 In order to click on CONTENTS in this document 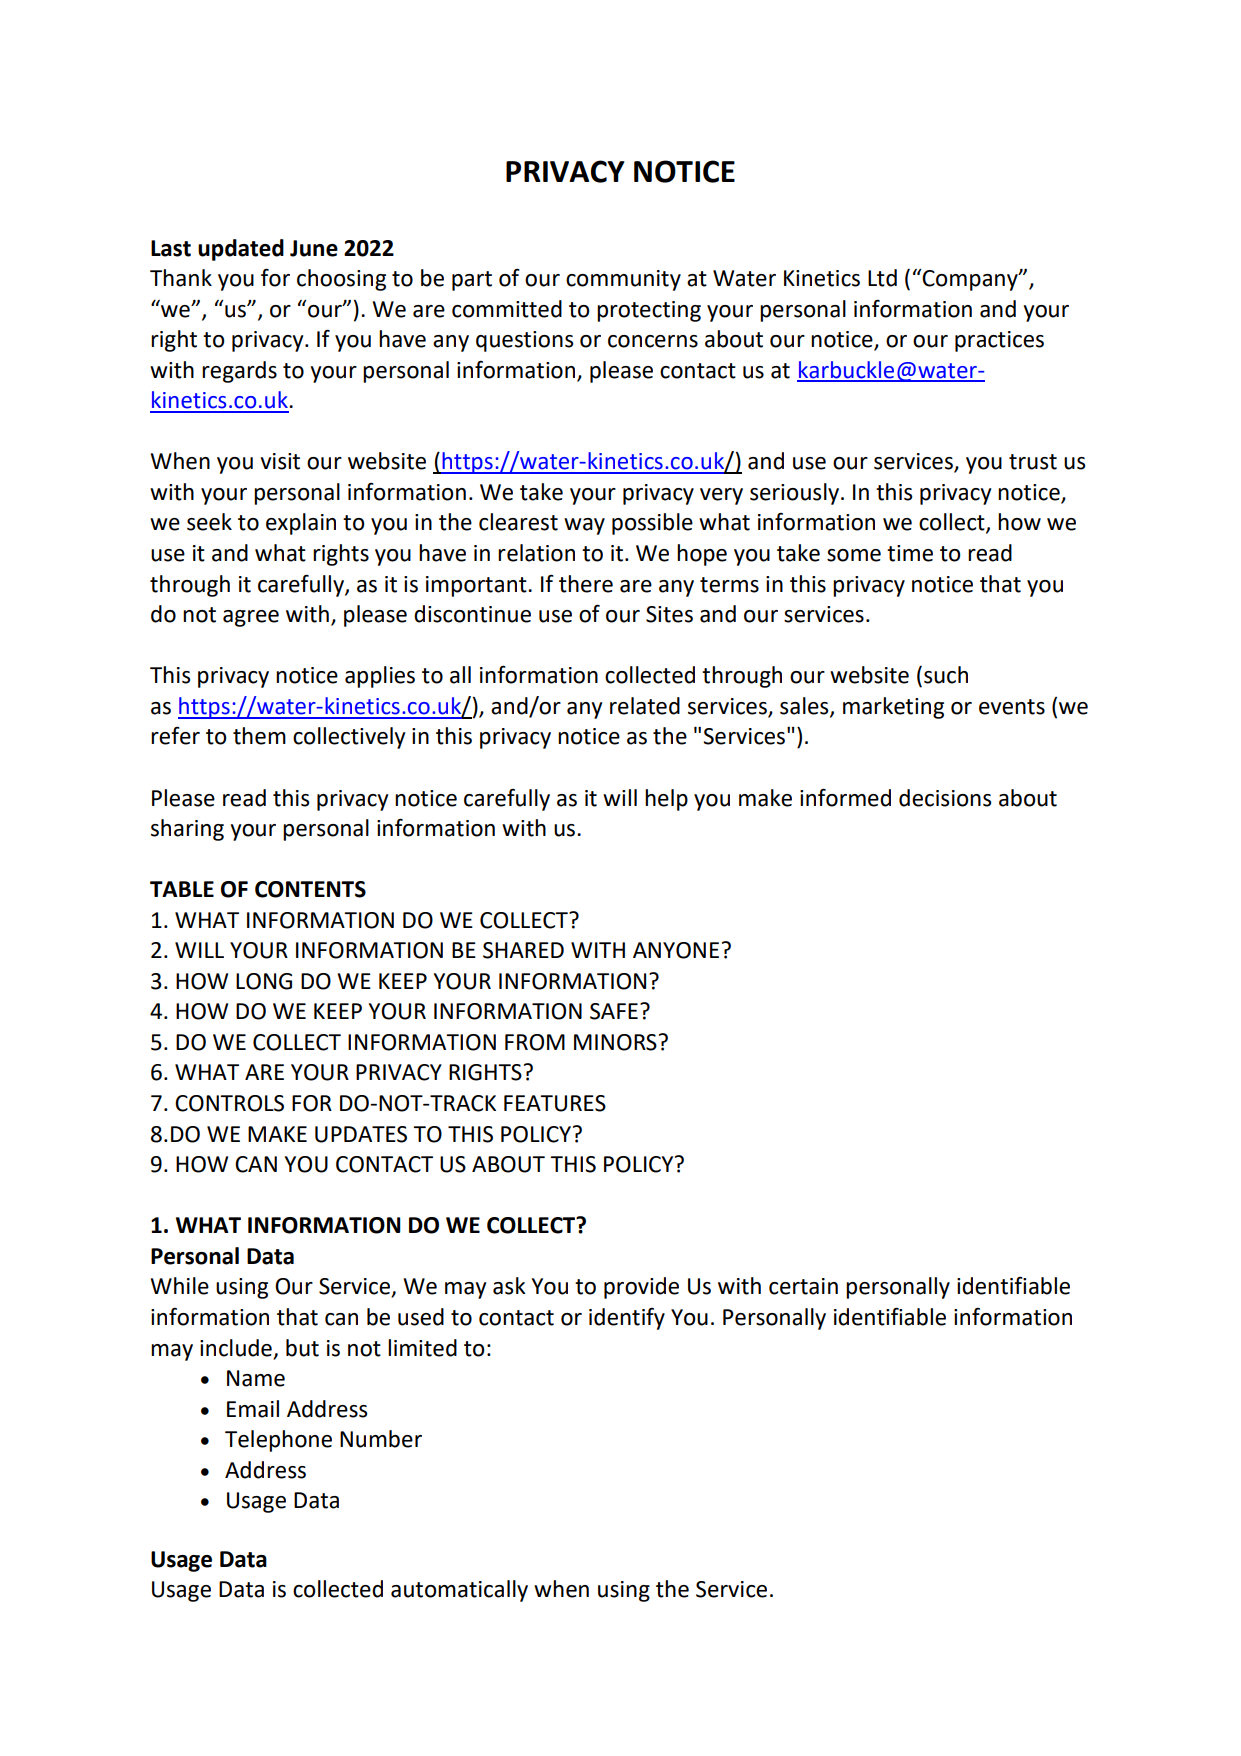, I will do `click(310, 889)`.
